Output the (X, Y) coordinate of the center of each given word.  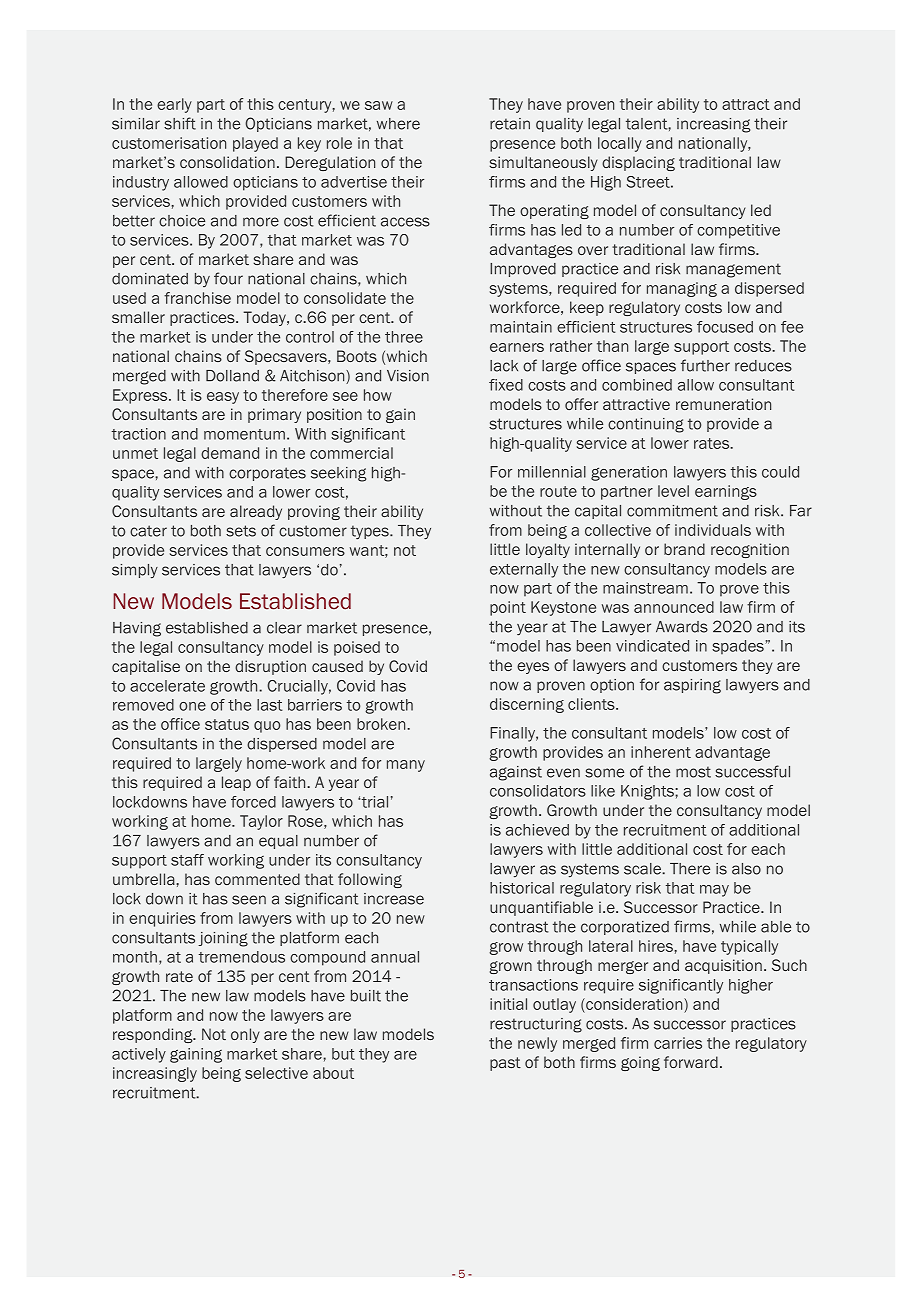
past (505, 1064)
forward (691, 1062)
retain (510, 124)
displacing (638, 163)
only (245, 1035)
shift (180, 123)
